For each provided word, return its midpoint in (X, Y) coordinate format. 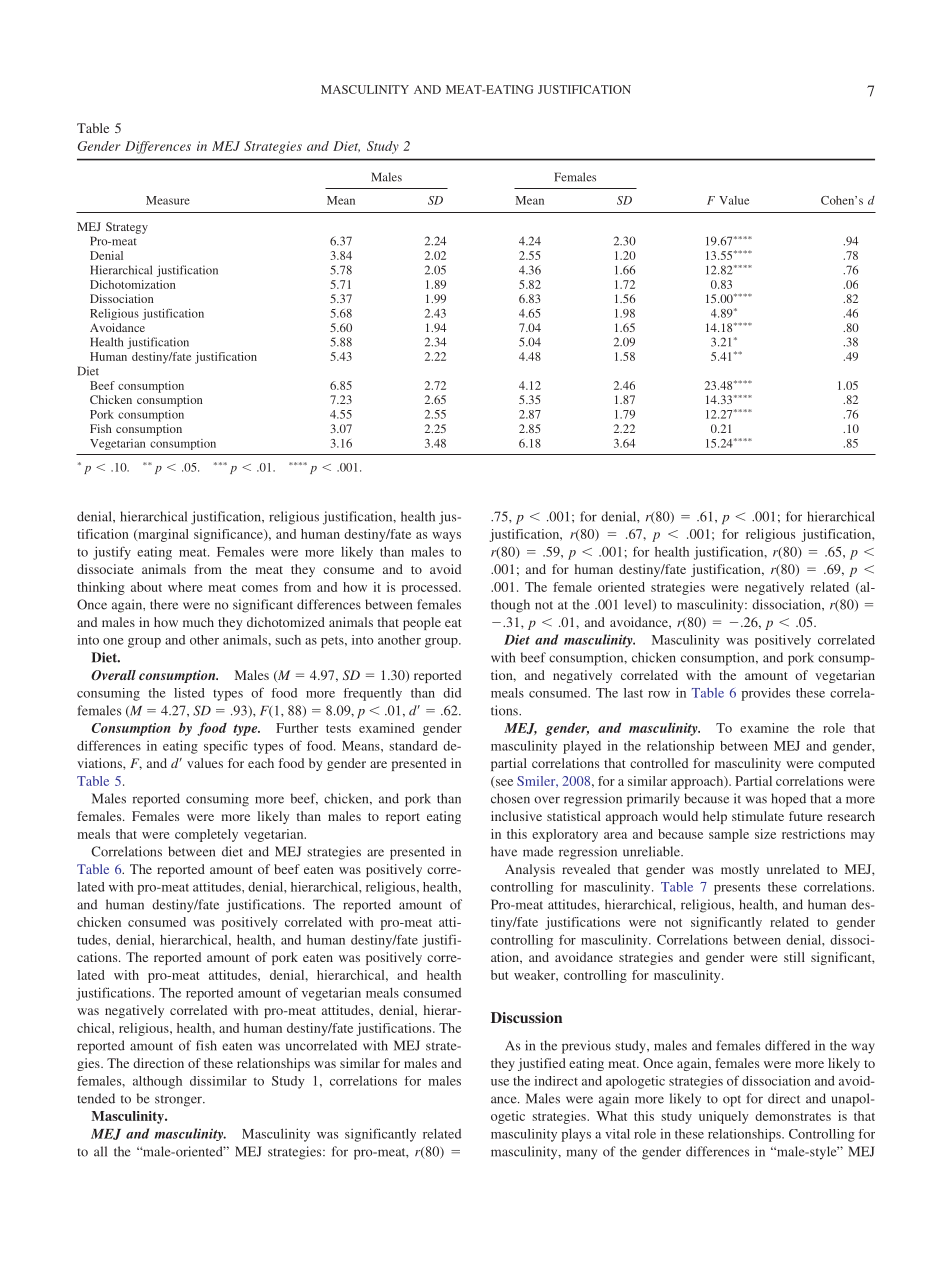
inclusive (516, 816)
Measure (168, 200)
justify (112, 553)
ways (446, 537)
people (422, 623)
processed (431, 588)
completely (206, 835)
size (765, 834)
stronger (179, 1101)
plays (576, 1135)
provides (765, 694)
